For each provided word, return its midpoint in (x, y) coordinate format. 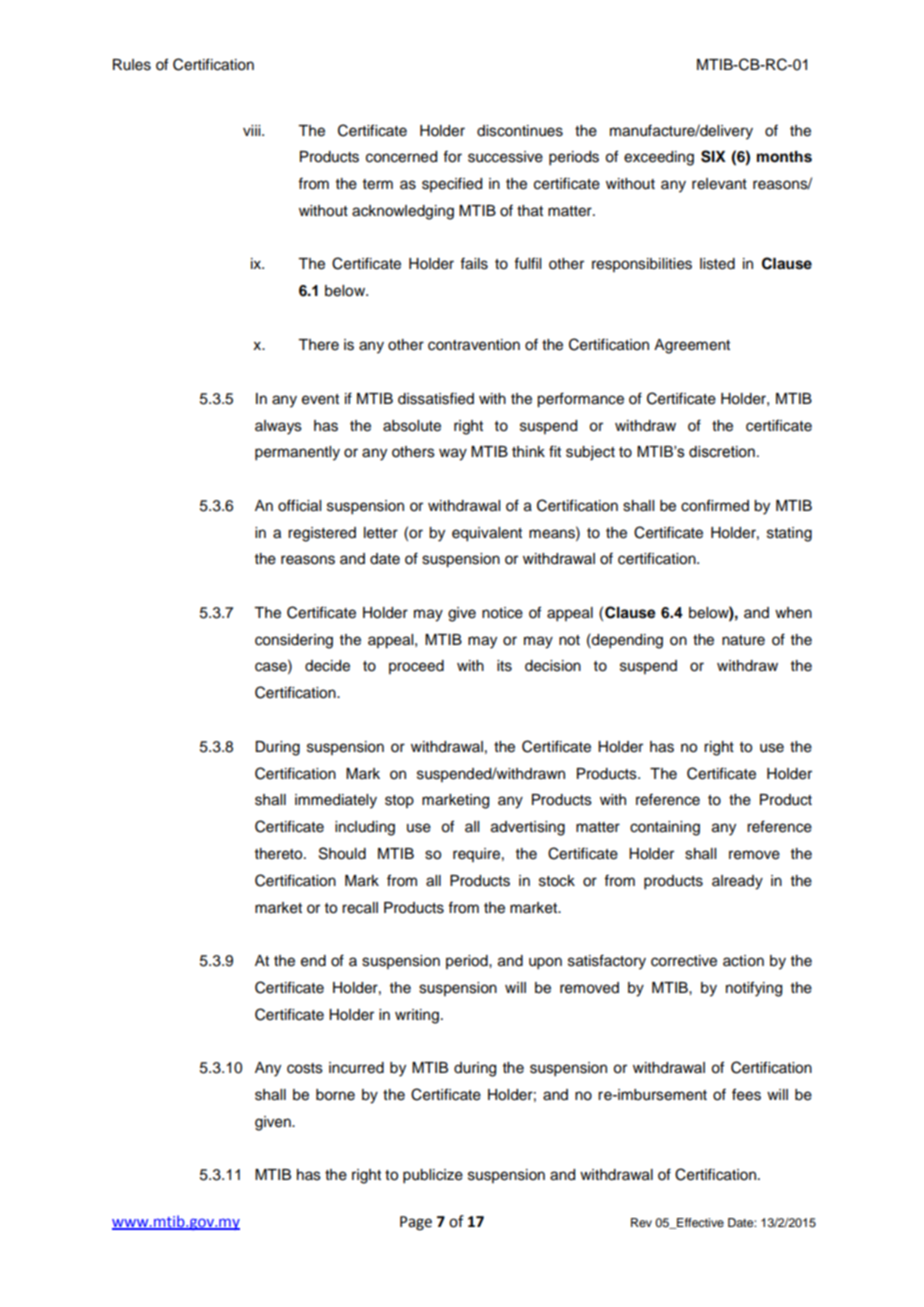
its (504, 666)
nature (743, 640)
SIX (713, 156)
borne (335, 1095)
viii (253, 130)
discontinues (520, 131)
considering (294, 641)
